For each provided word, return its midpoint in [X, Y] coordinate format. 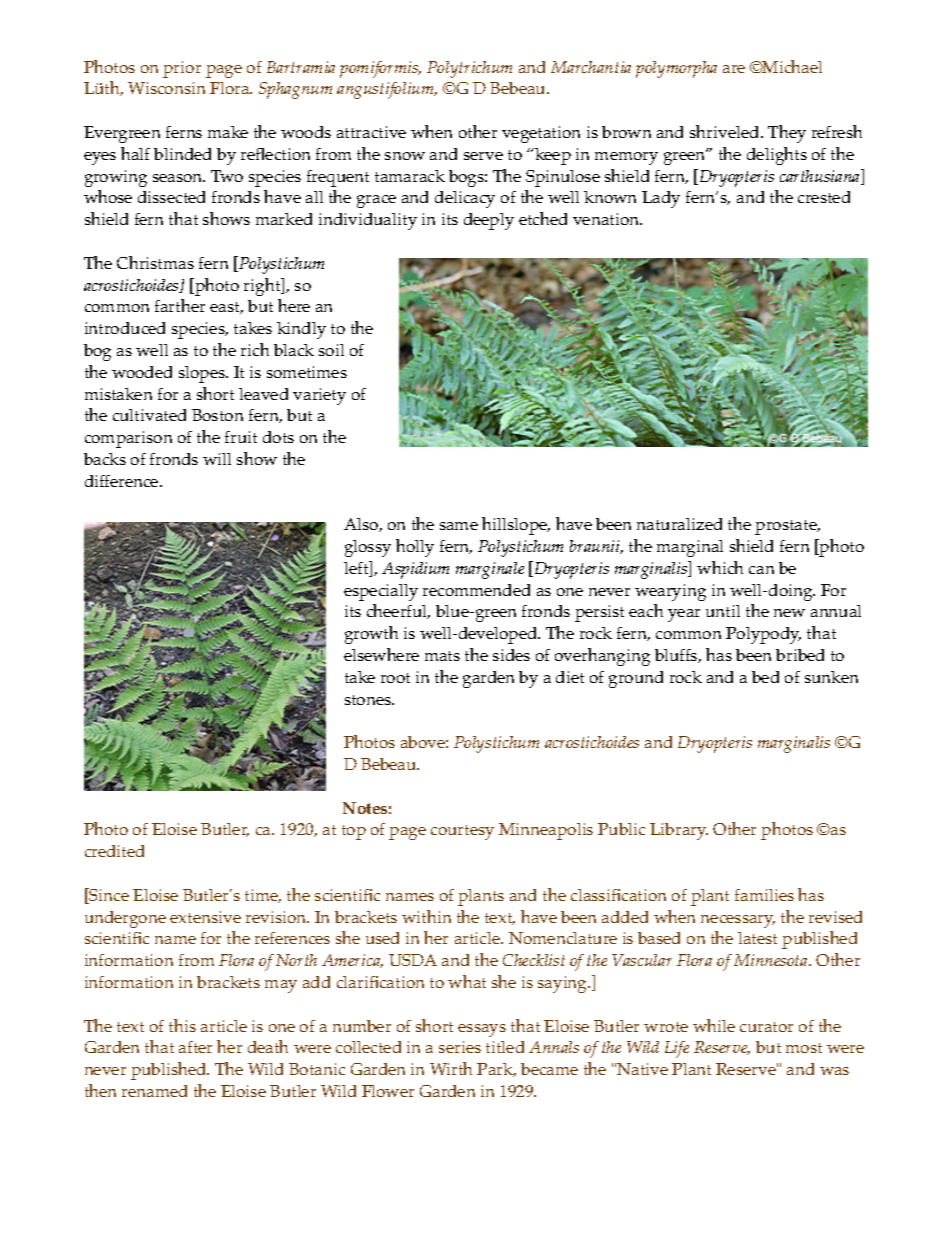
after [195, 1047]
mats [442, 656]
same [459, 526]
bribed [800, 655]
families [764, 895]
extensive [205, 917]
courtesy [462, 832]
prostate [787, 527]
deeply [489, 221]
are [734, 69]
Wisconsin [166, 88]
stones [369, 700]
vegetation [541, 134]
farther [180, 305]
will [217, 459]
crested [824, 197]
